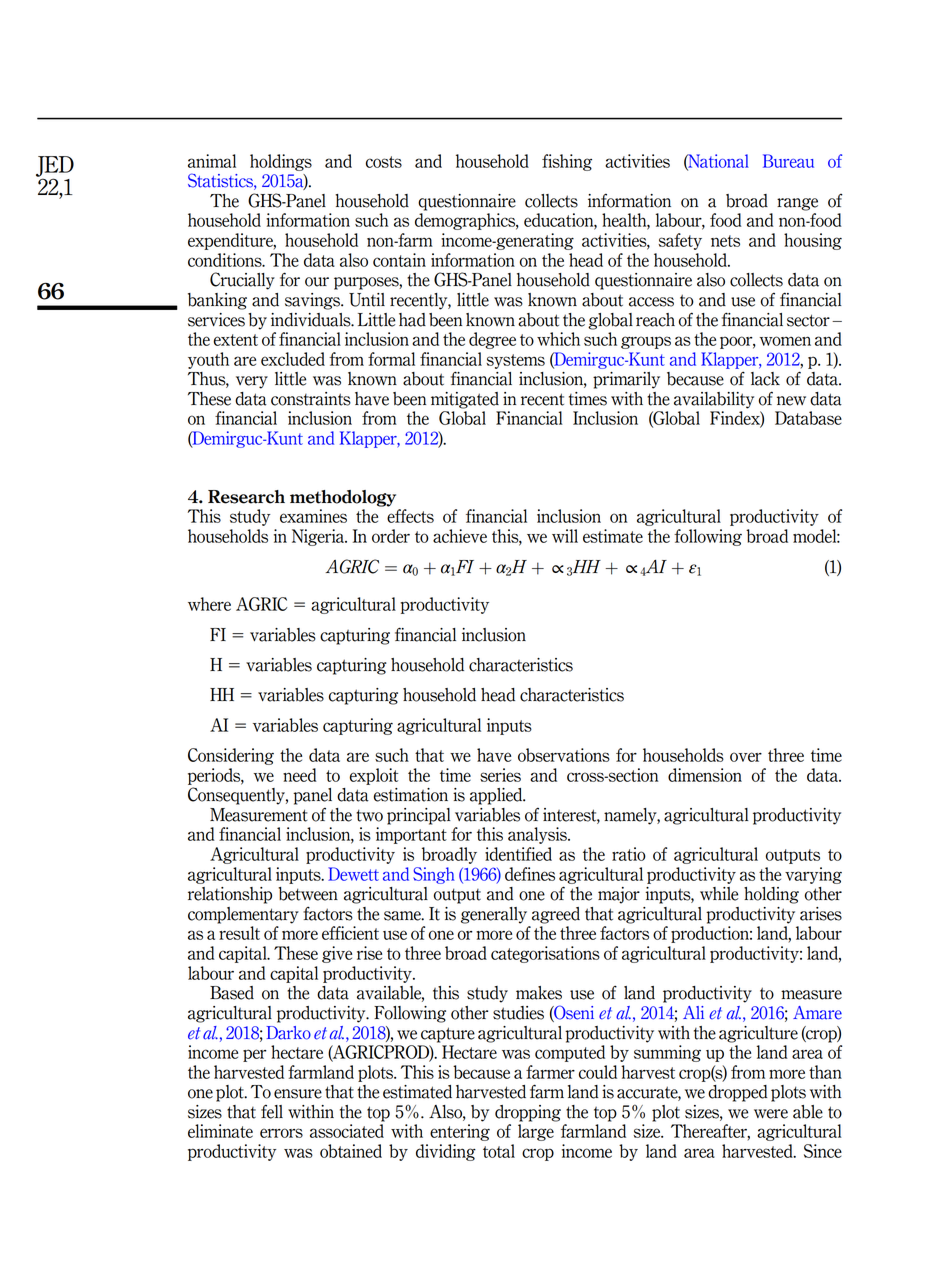 Image resolution: width=933 pixels, height=1288 pixels. I want to click on costs, so click(384, 162).
